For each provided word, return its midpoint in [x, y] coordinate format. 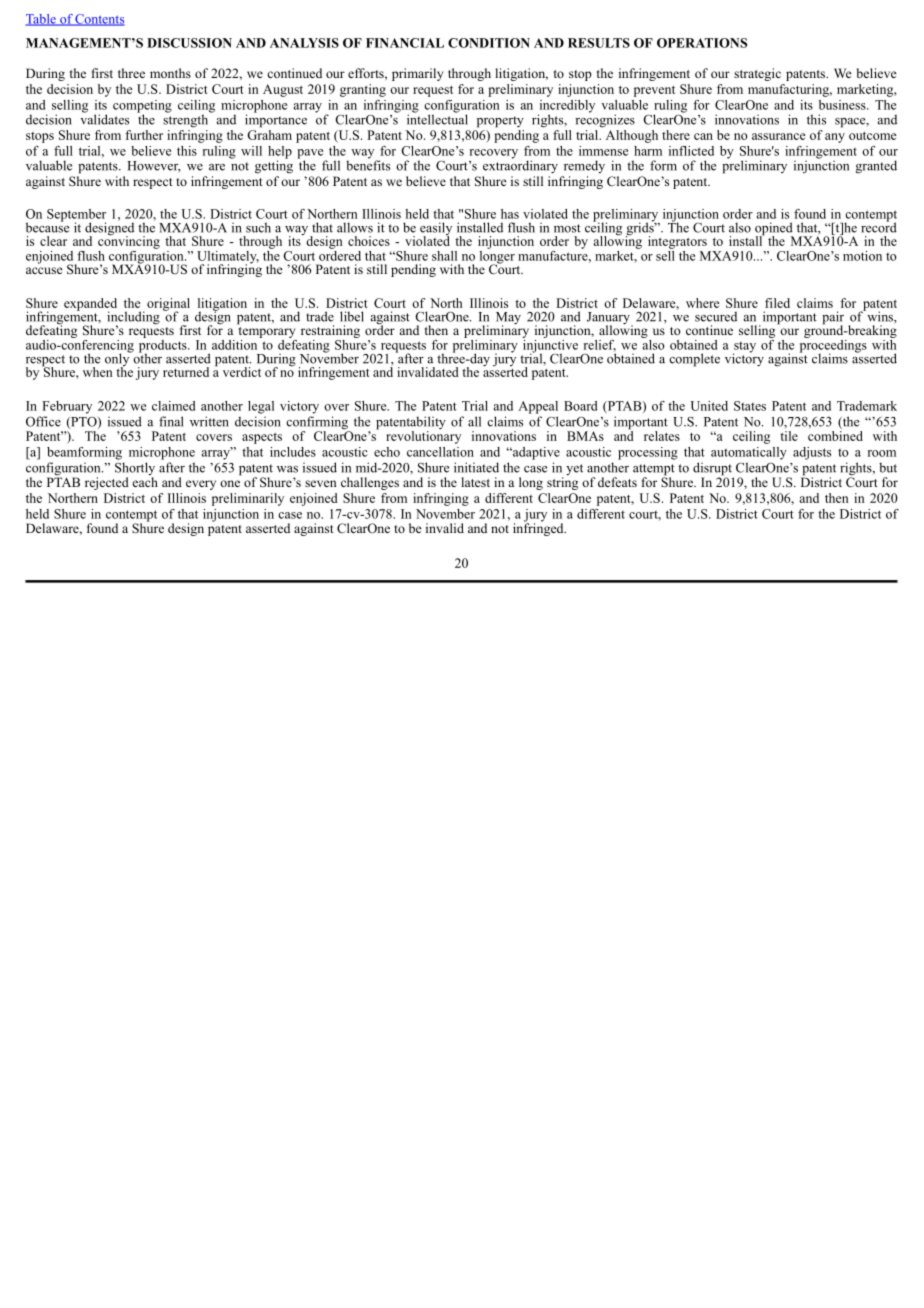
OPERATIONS [702, 43]
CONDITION [489, 43]
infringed [539, 528]
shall [444, 256]
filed [777, 303]
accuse [44, 270]
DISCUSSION [189, 43]
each [145, 482]
